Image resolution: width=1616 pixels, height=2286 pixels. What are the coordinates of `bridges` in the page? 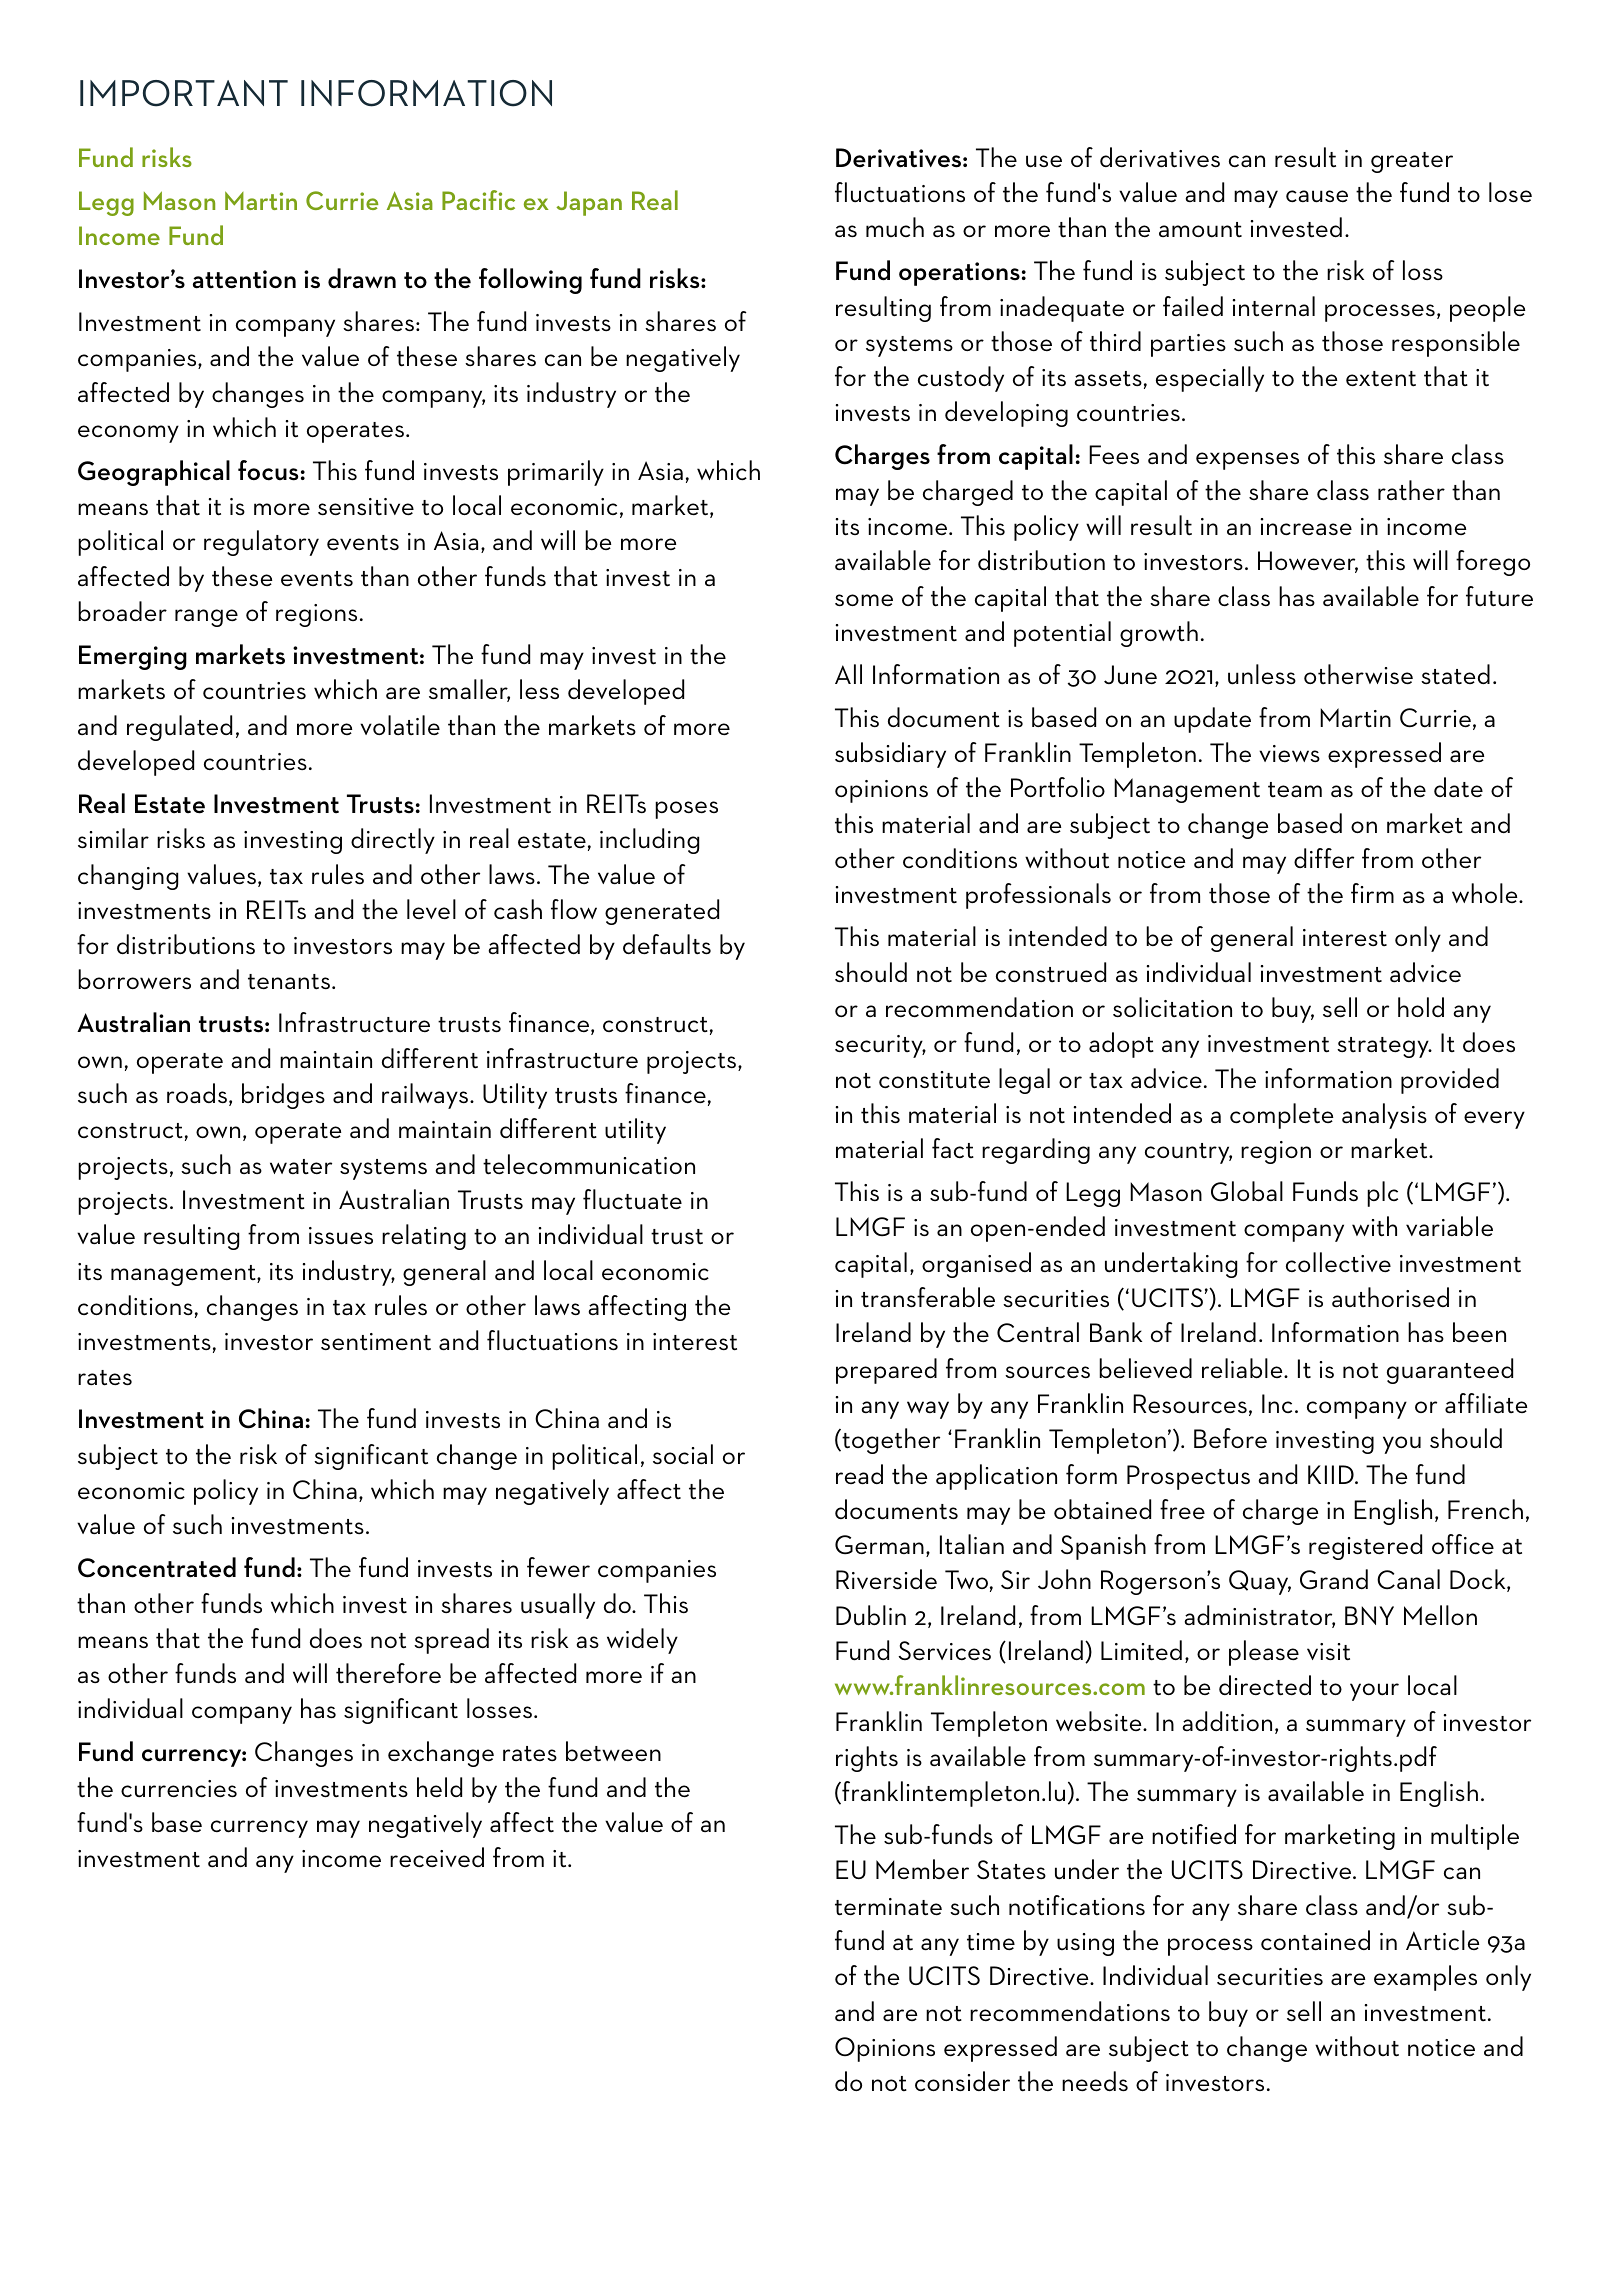 It's located at (283, 1096).
